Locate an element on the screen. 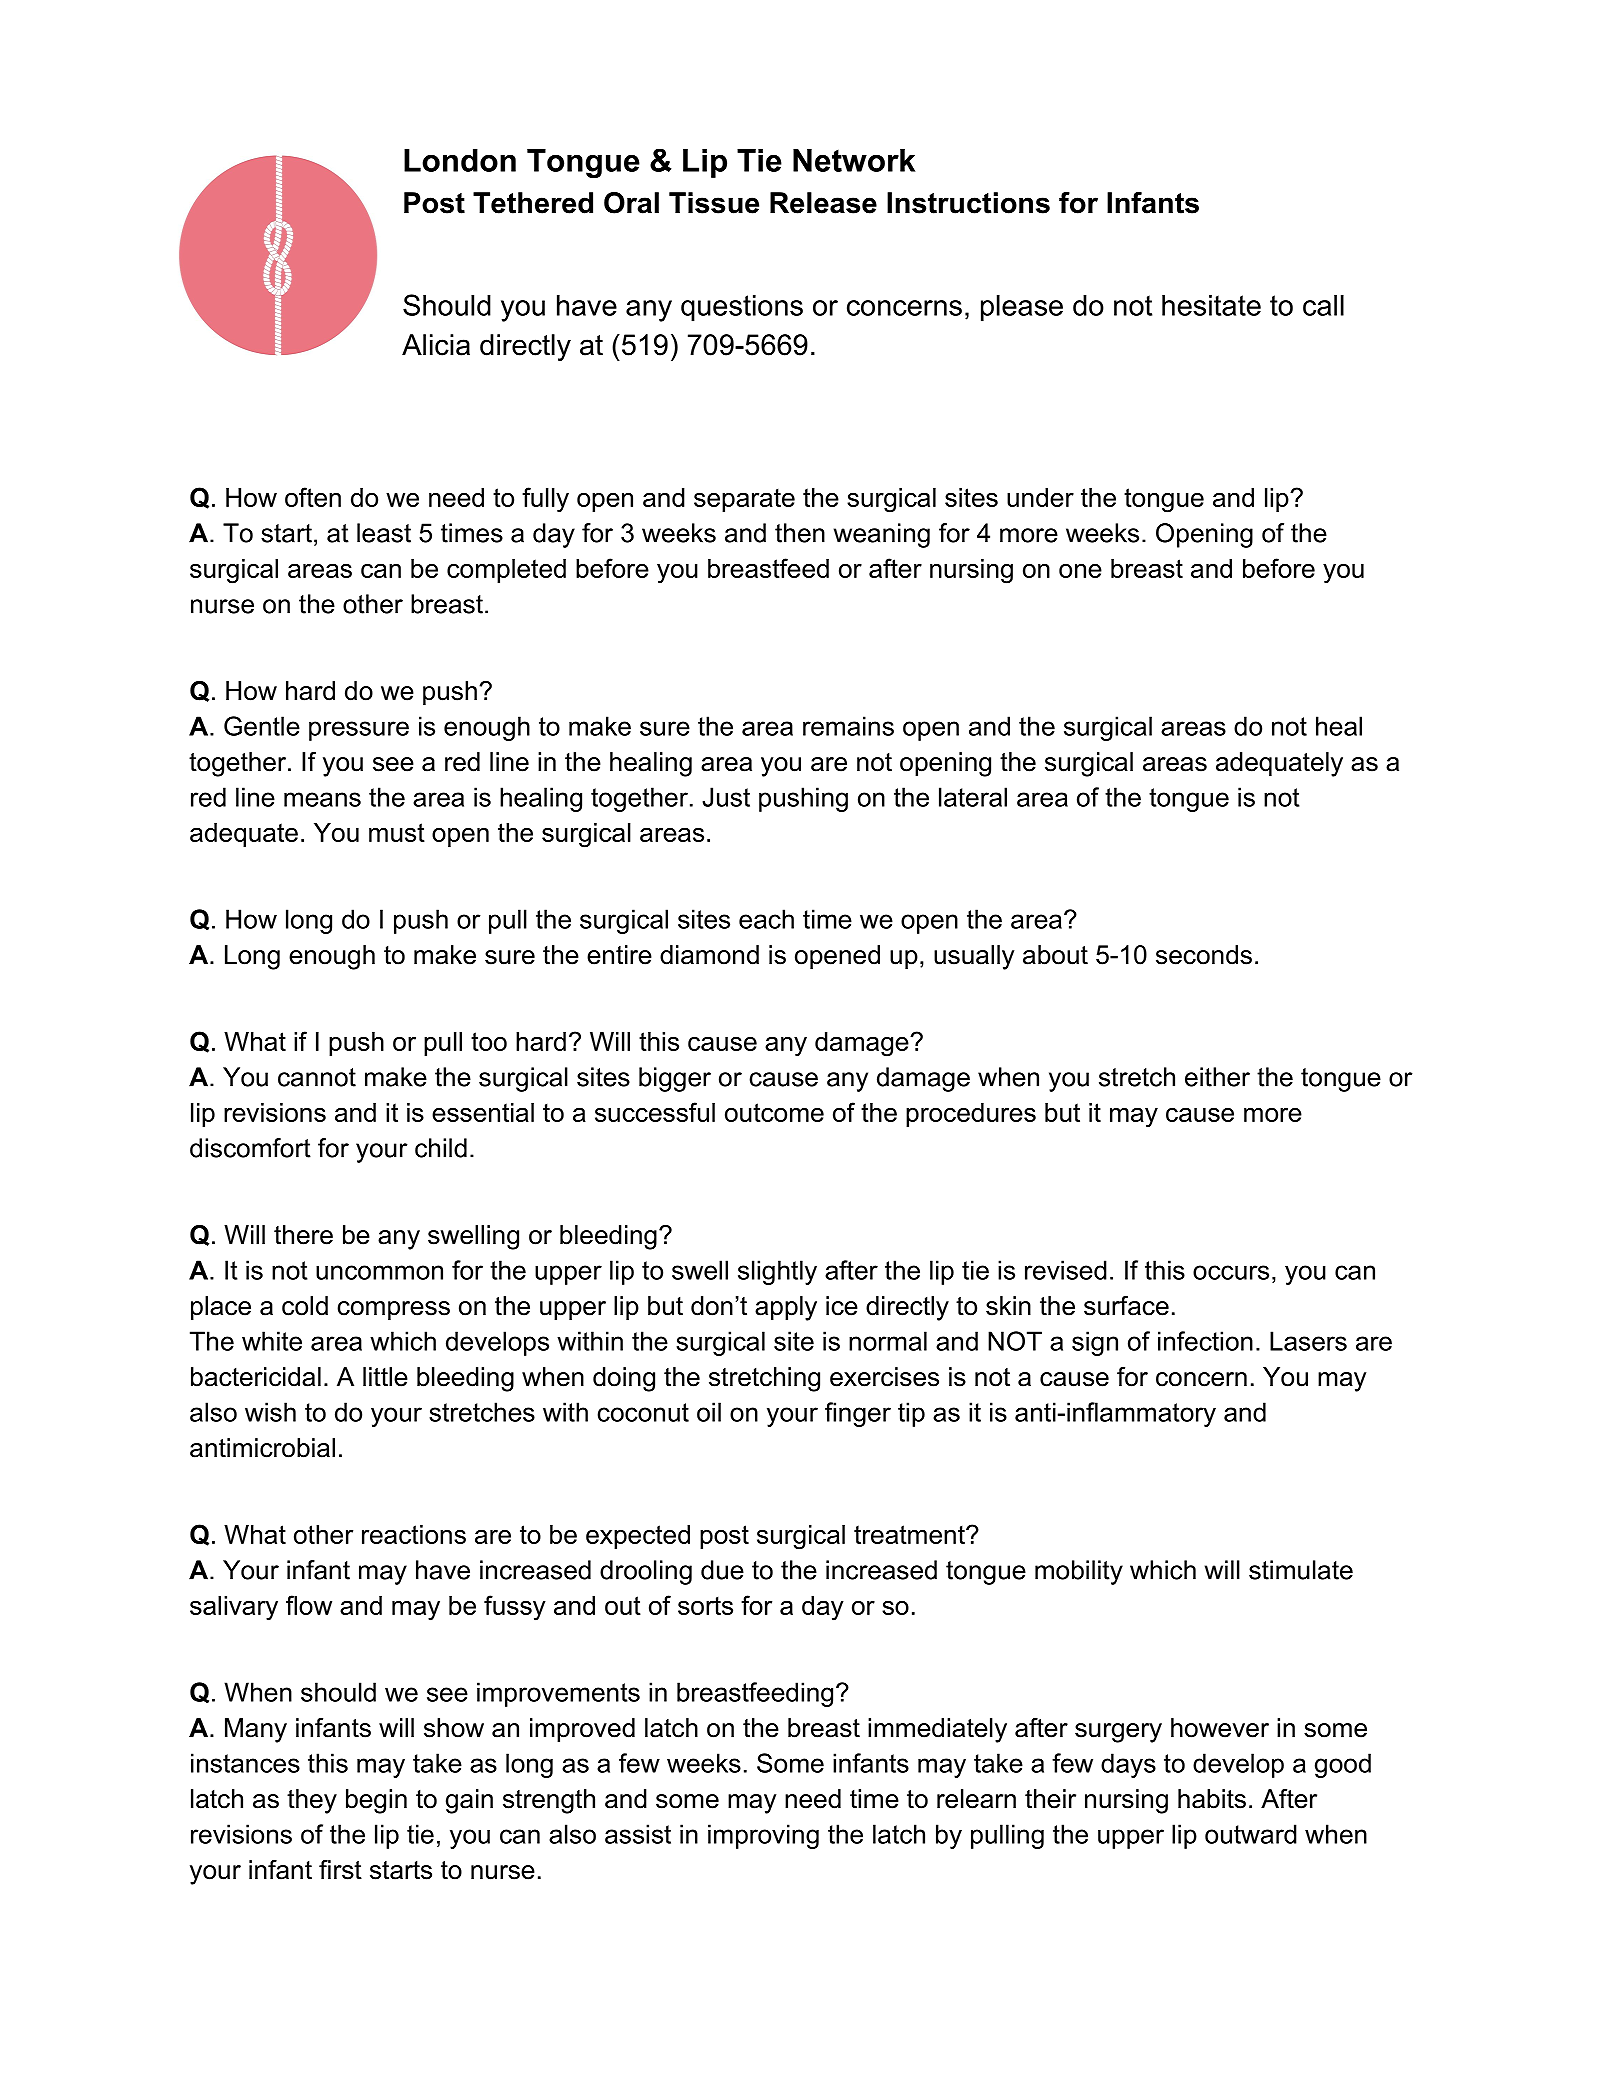  outcome is located at coordinates (774, 1112).
